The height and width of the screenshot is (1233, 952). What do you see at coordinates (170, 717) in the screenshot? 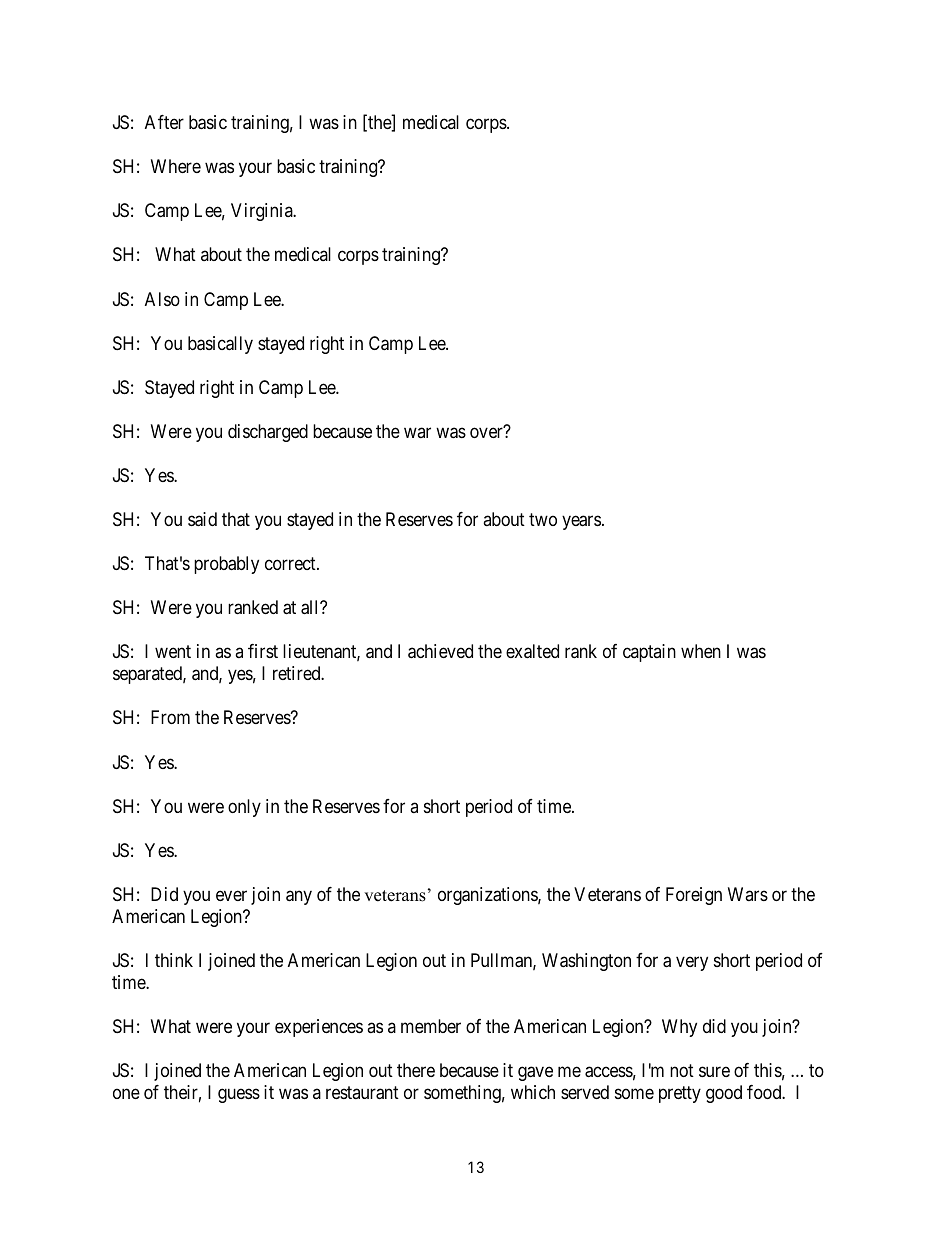
I see `From` at bounding box center [170, 717].
